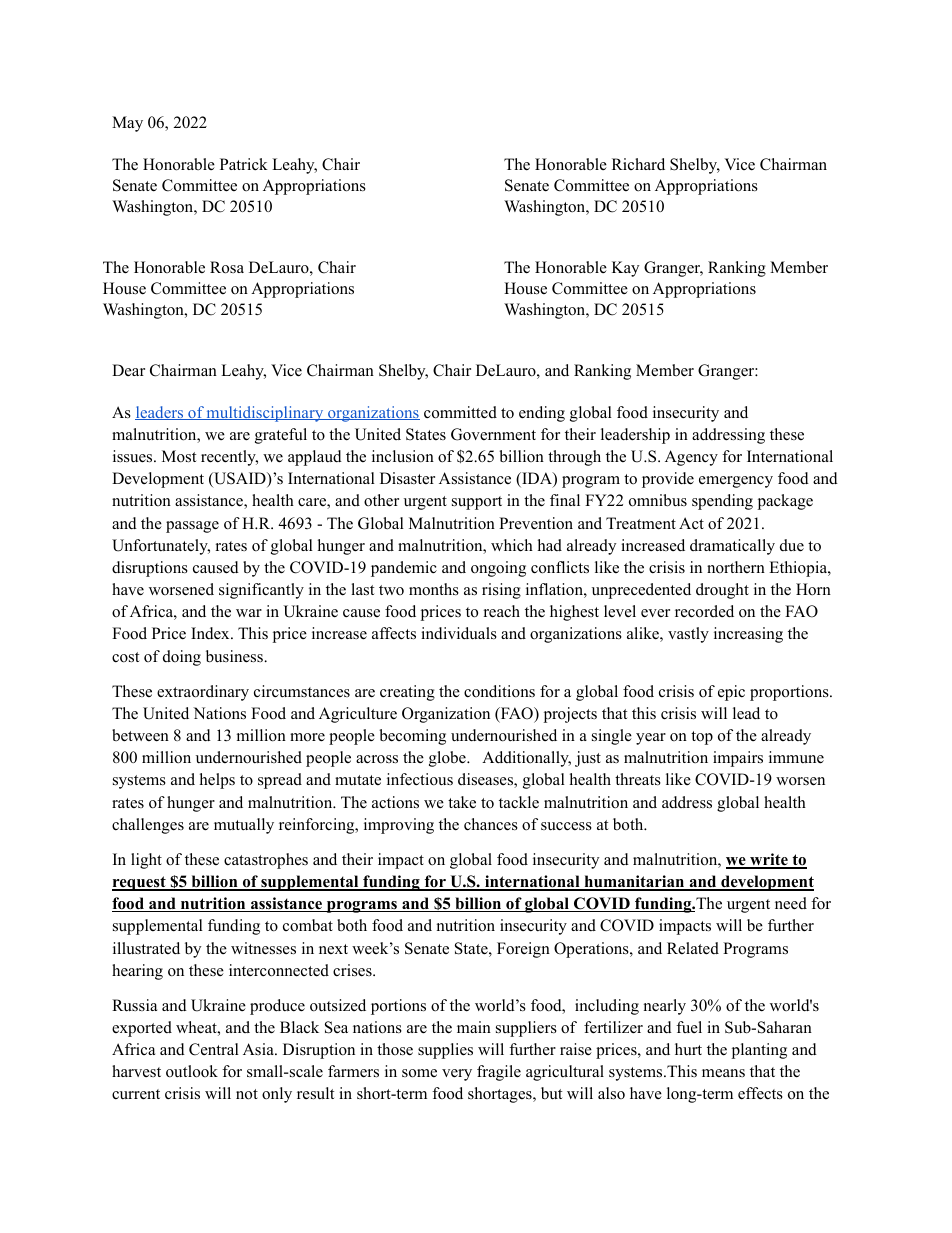  Describe the element at coordinates (502, 611) in the screenshot. I see `reach` at that location.
